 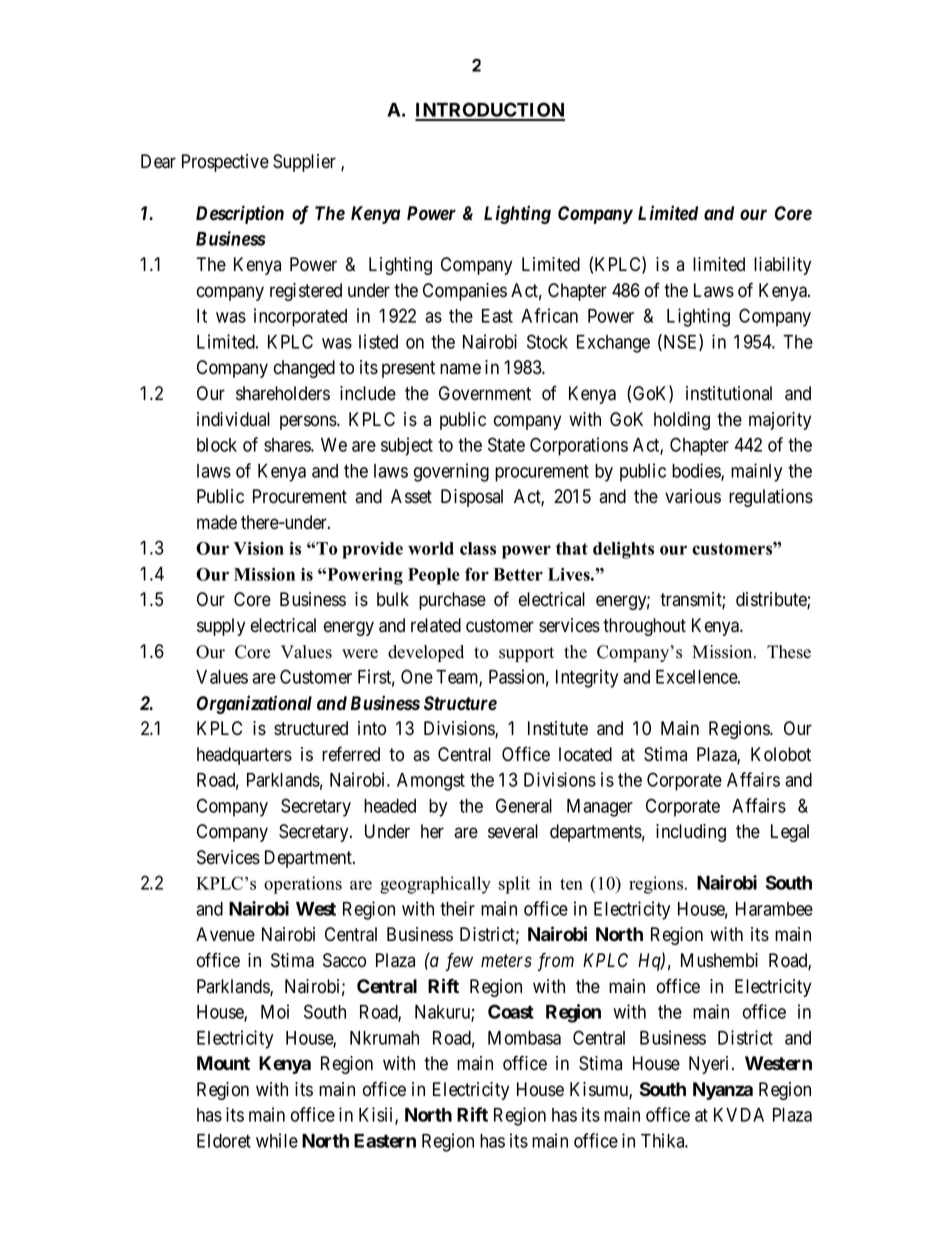 What do you see at coordinates (303, 885) in the screenshot?
I see `operations` at bounding box center [303, 885].
